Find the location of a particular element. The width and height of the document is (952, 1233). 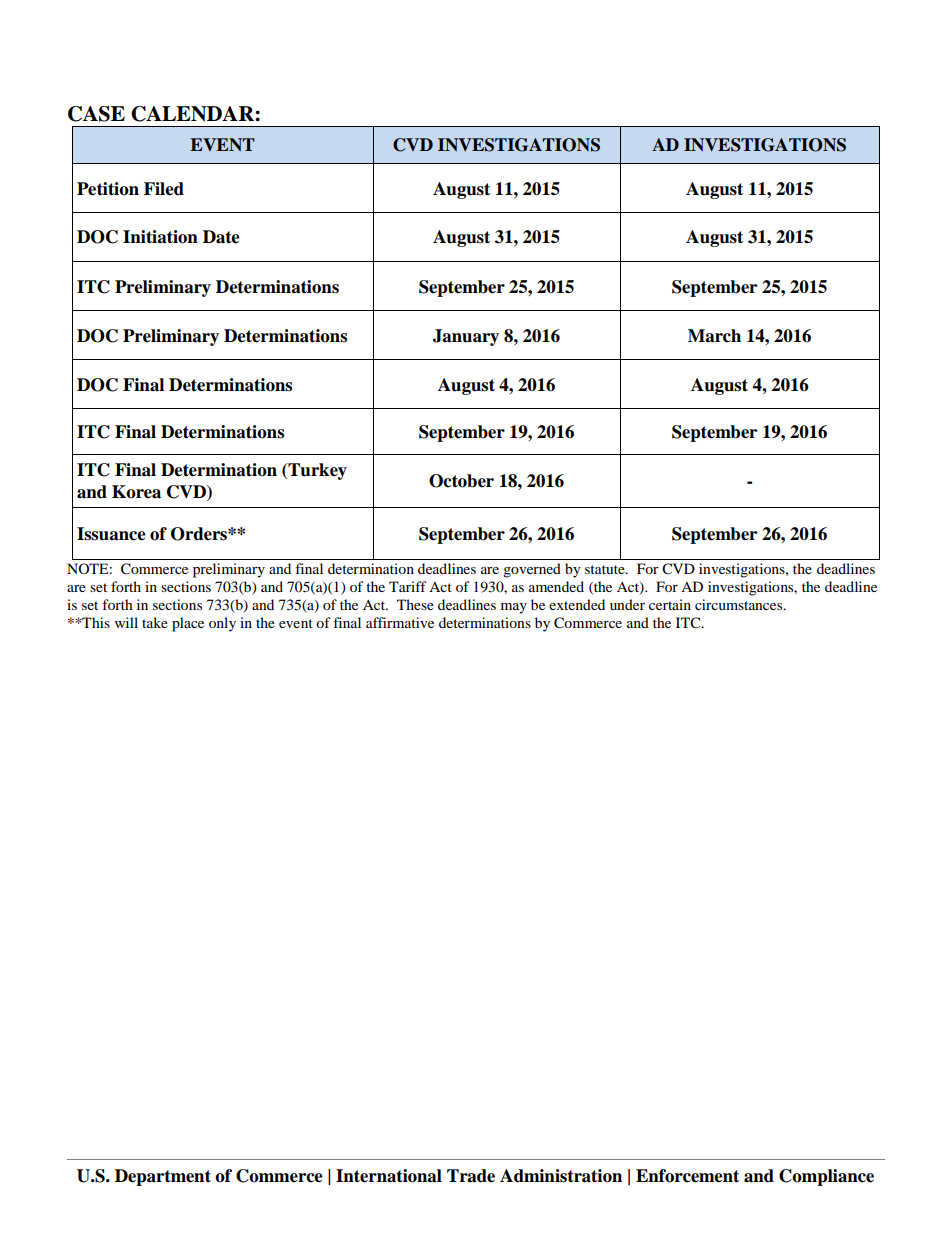

January is located at coordinates (466, 337).
